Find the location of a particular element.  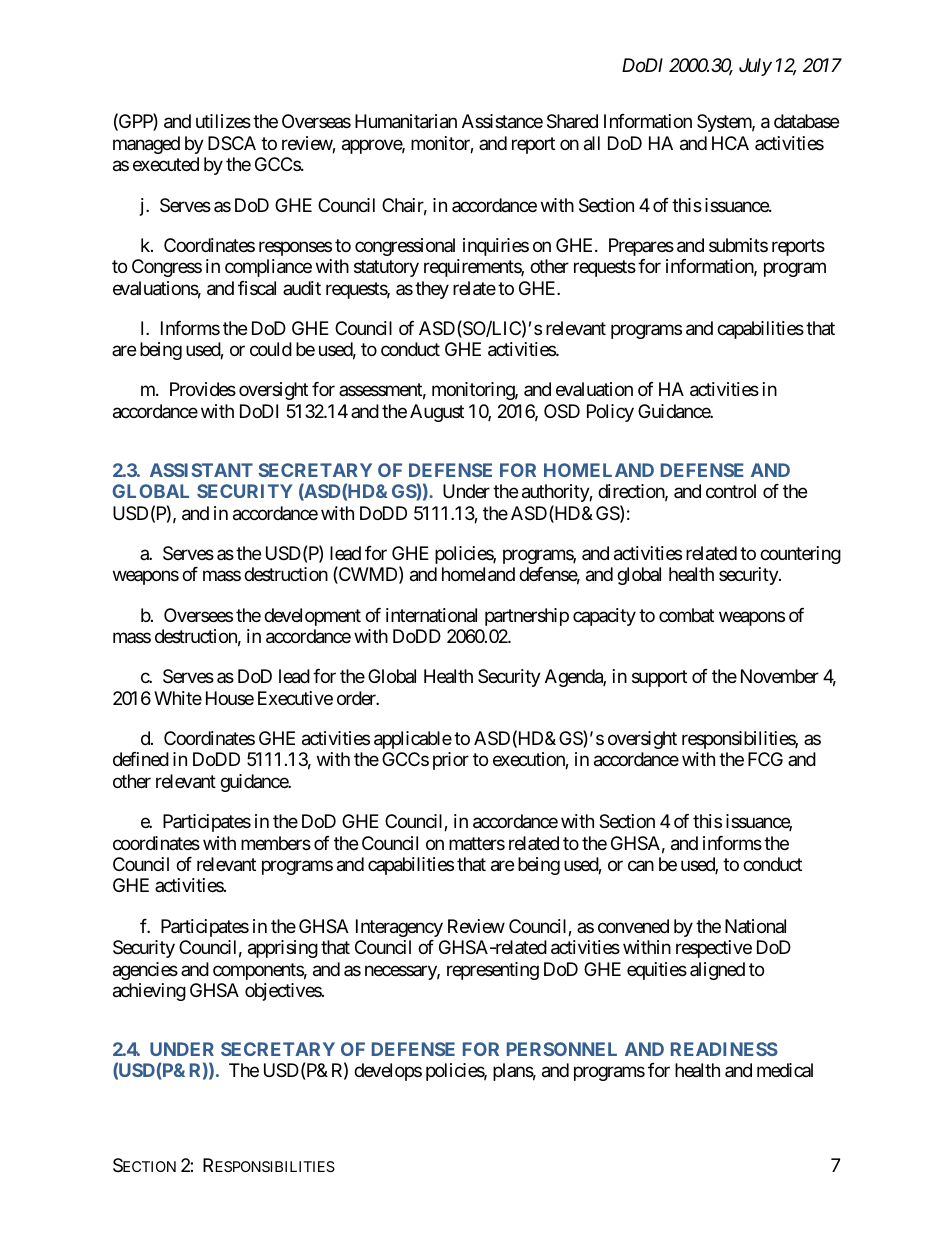

achieving is located at coordinates (149, 992).
